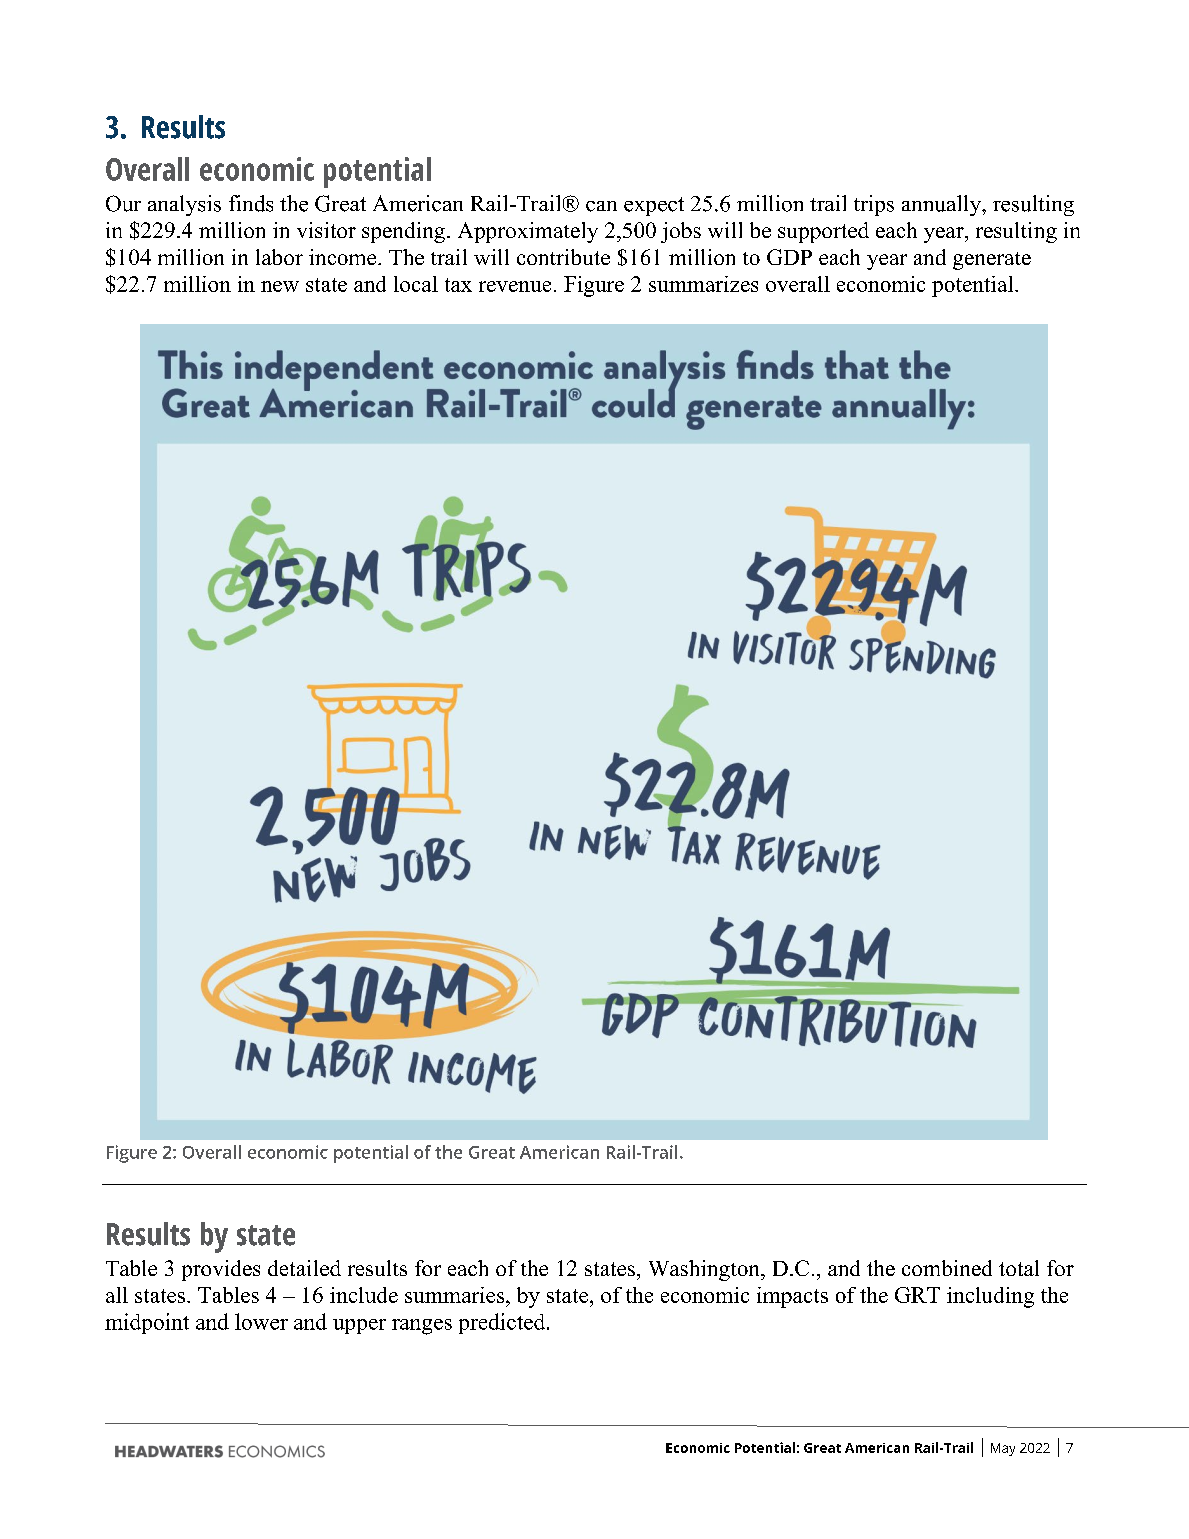 The height and width of the image is (1539, 1189). Describe the element at coordinates (280, 286) in the image. I see `new` at that location.
